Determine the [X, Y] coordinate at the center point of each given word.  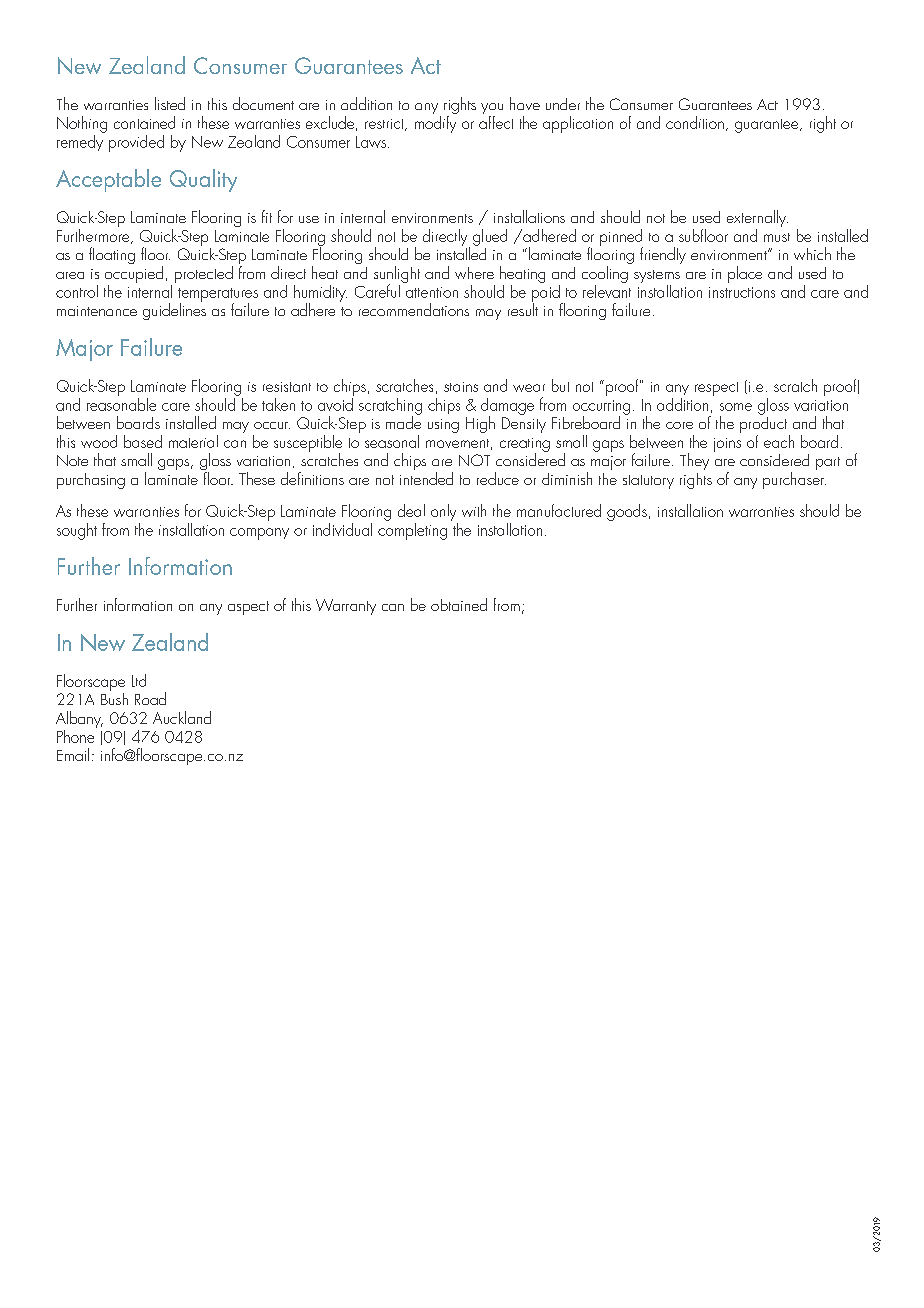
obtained [459, 604]
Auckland [182, 717]
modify [436, 123]
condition [695, 122]
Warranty [346, 607]
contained [144, 122]
